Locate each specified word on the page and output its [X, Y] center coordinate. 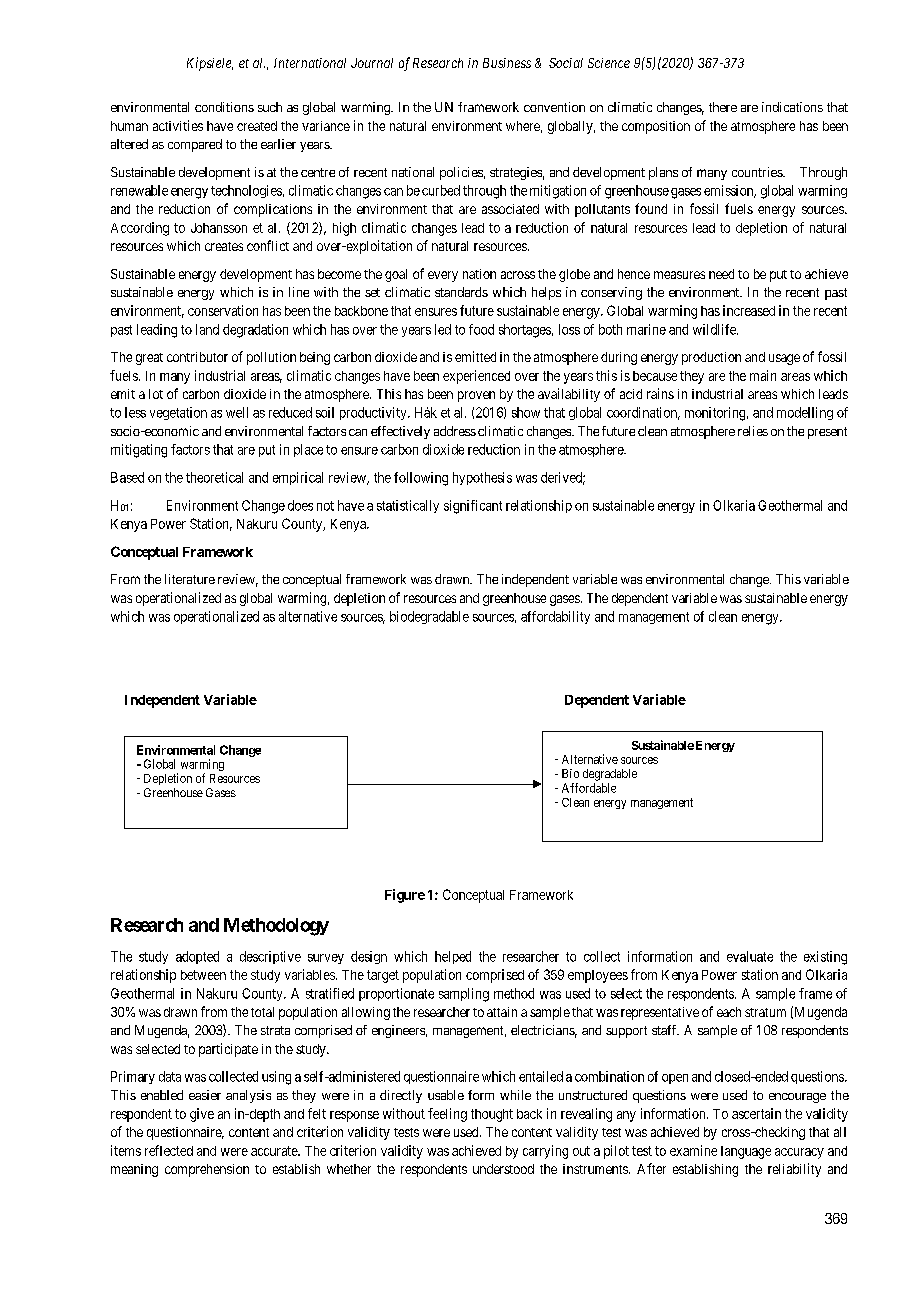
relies [753, 431]
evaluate [750, 956]
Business [507, 63]
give [202, 1115]
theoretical [214, 477]
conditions [224, 107]
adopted [197, 957]
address [455, 431]
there [723, 107]
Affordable [589, 788]
